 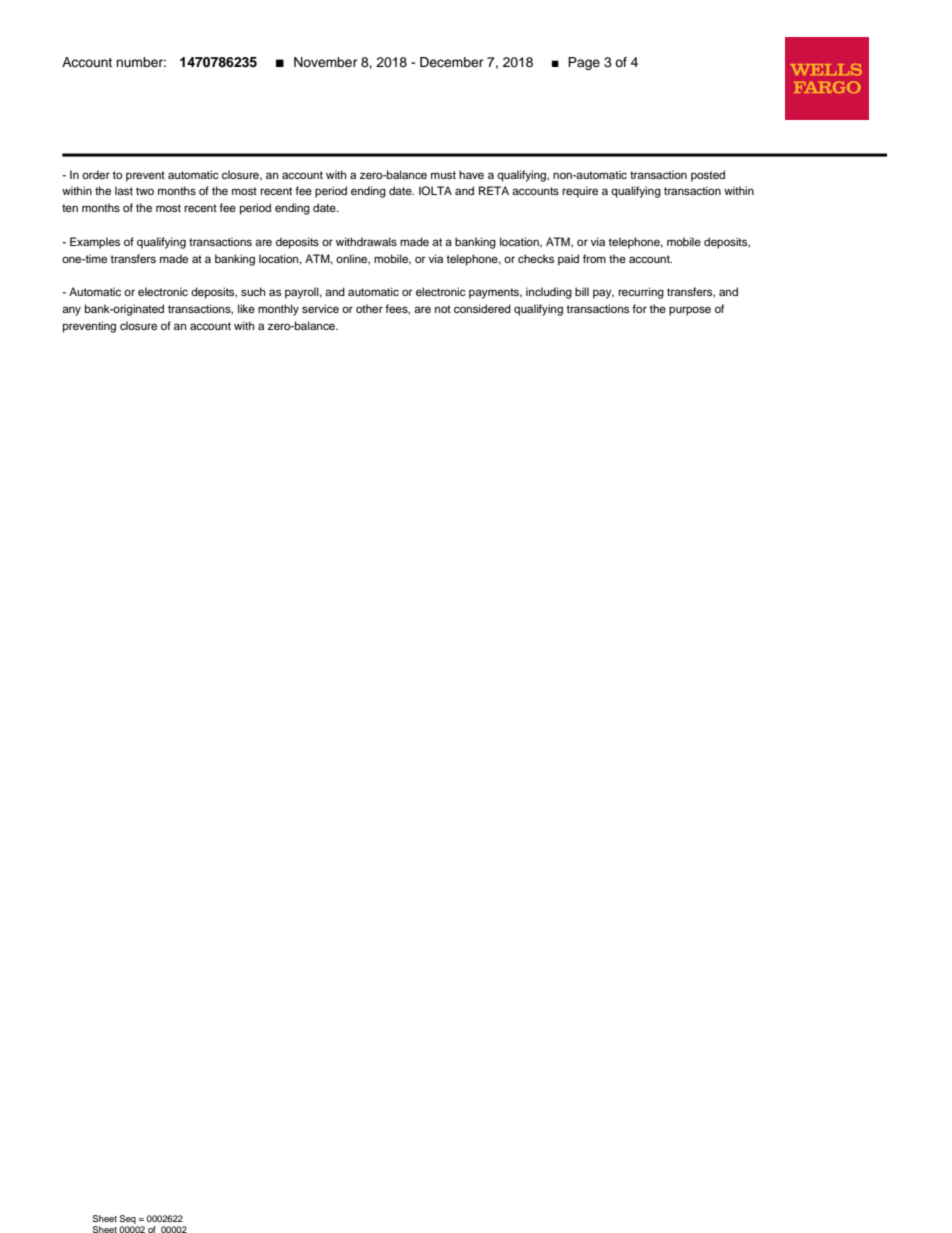 What do you see at coordinates (71, 311) in the screenshot?
I see `any` at bounding box center [71, 311].
